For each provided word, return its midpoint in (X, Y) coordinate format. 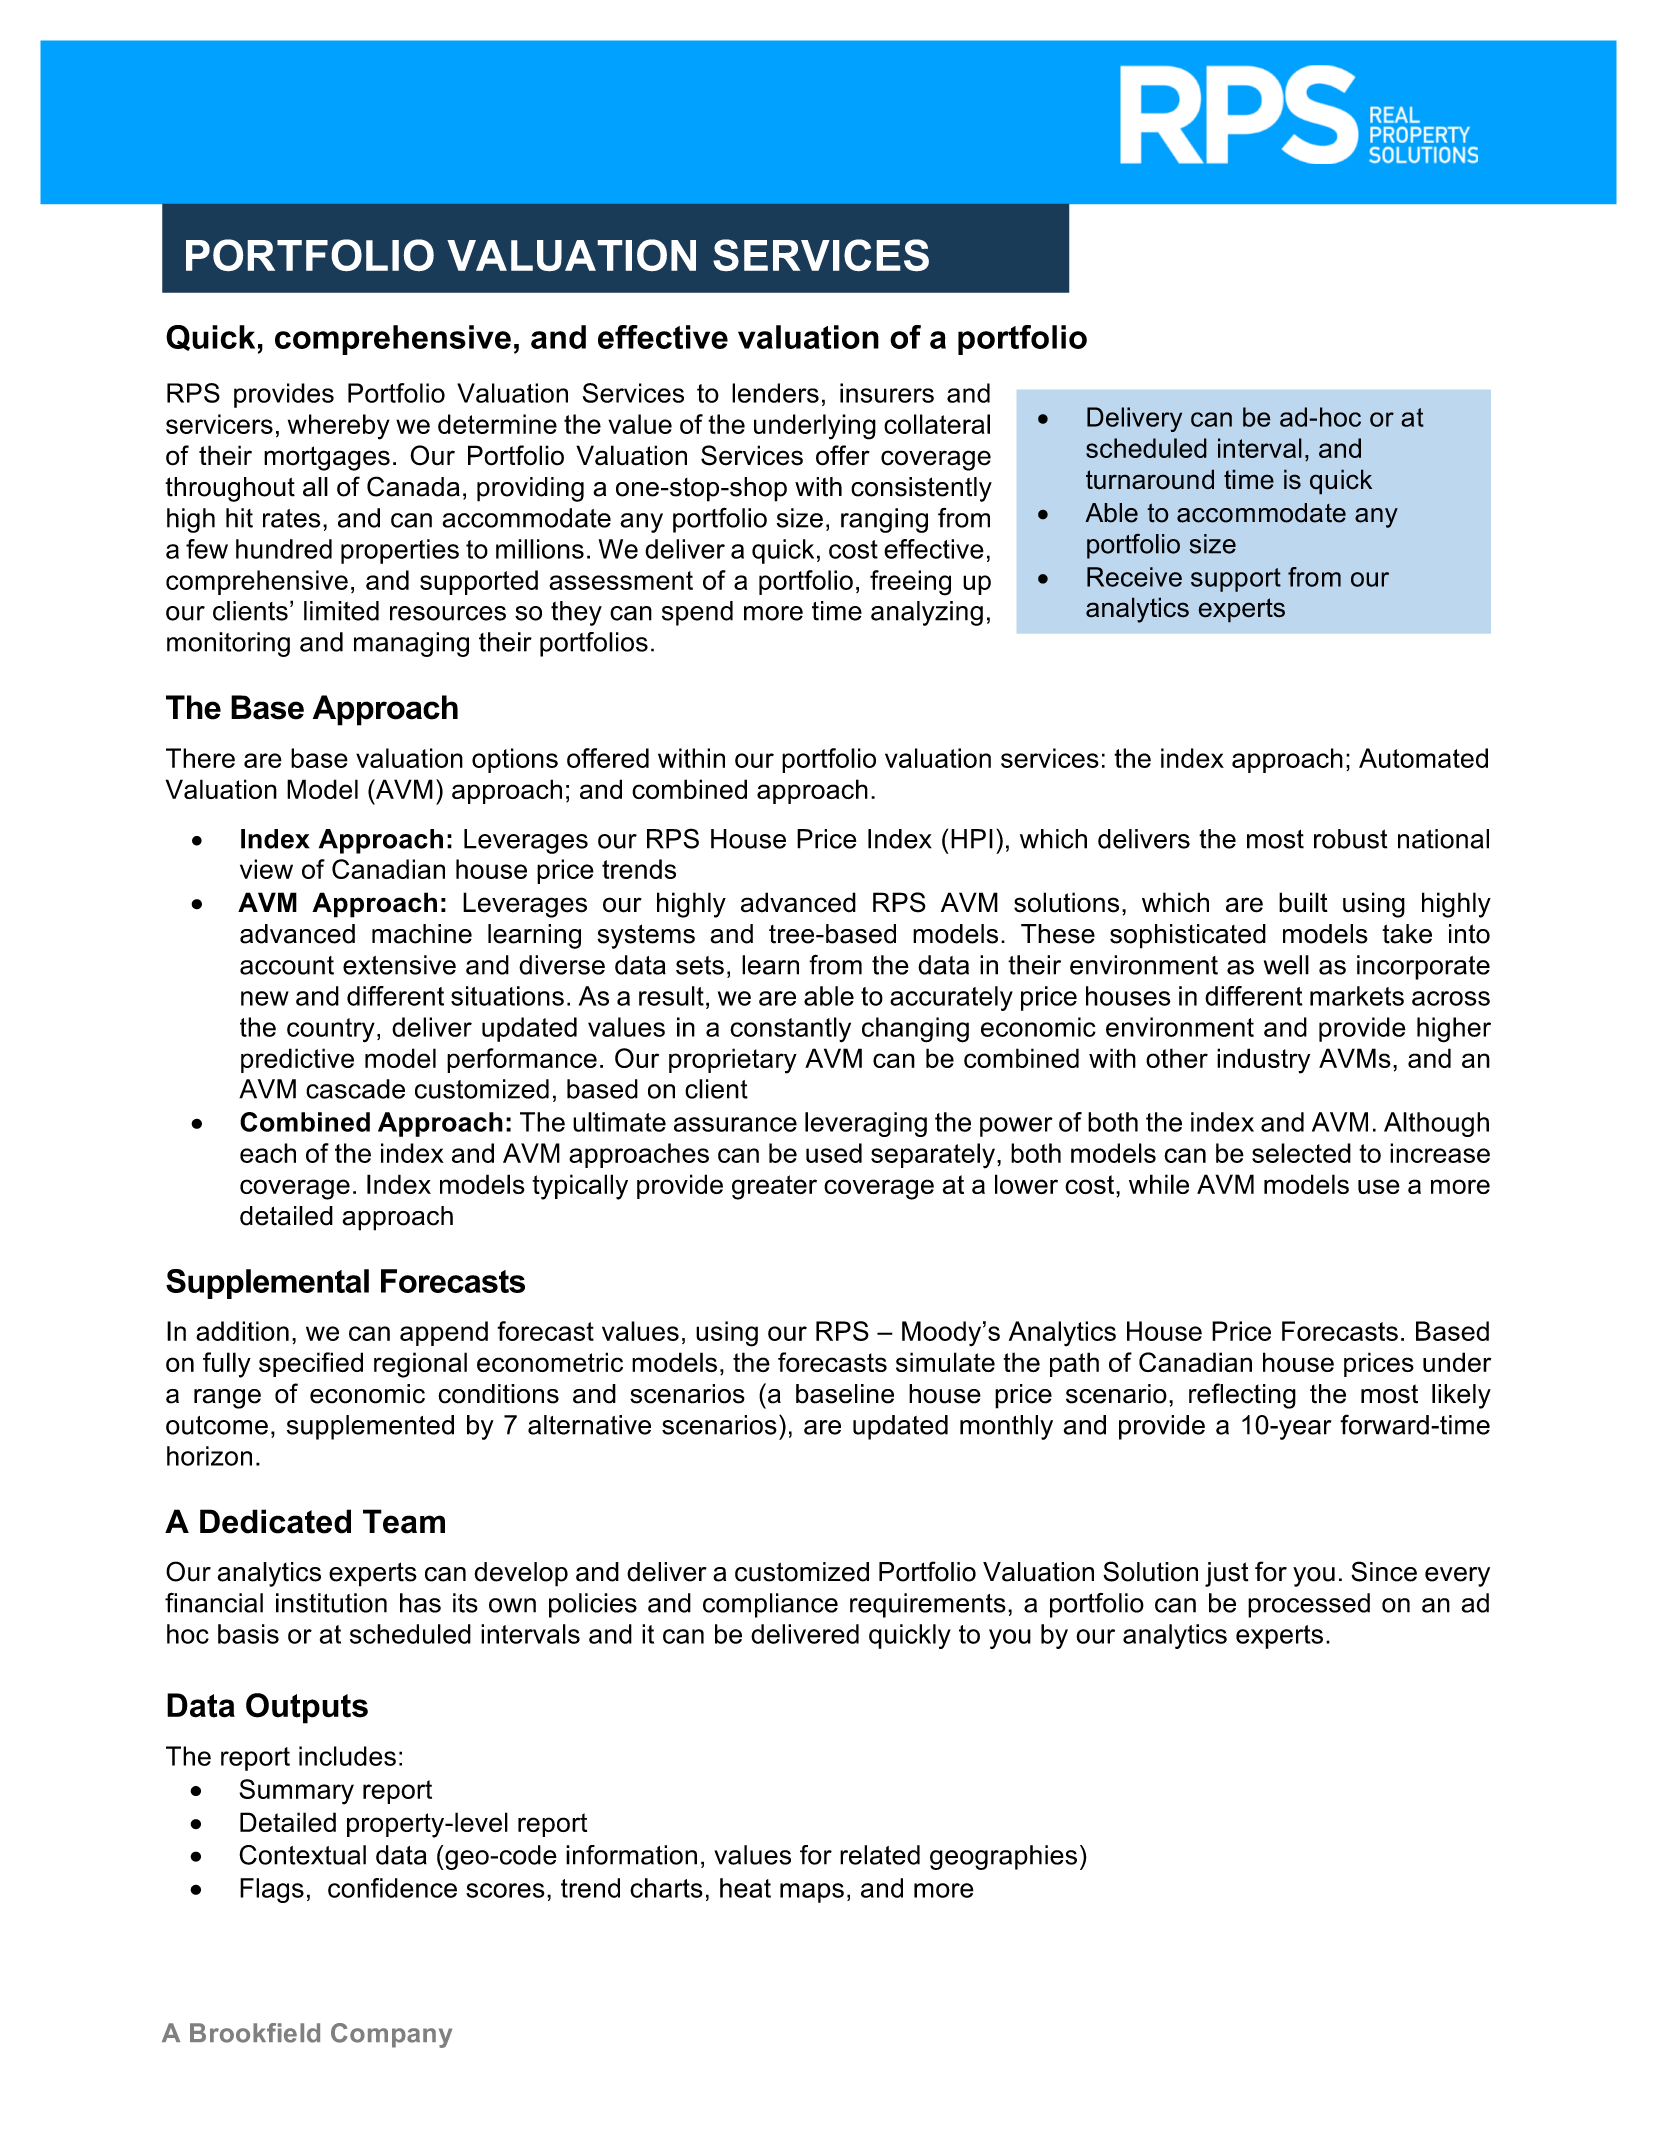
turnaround (1150, 479)
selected (1301, 1153)
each (268, 1153)
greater (774, 1187)
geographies (1003, 1857)
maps (812, 1893)
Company (391, 2035)
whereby (339, 427)
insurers (887, 393)
